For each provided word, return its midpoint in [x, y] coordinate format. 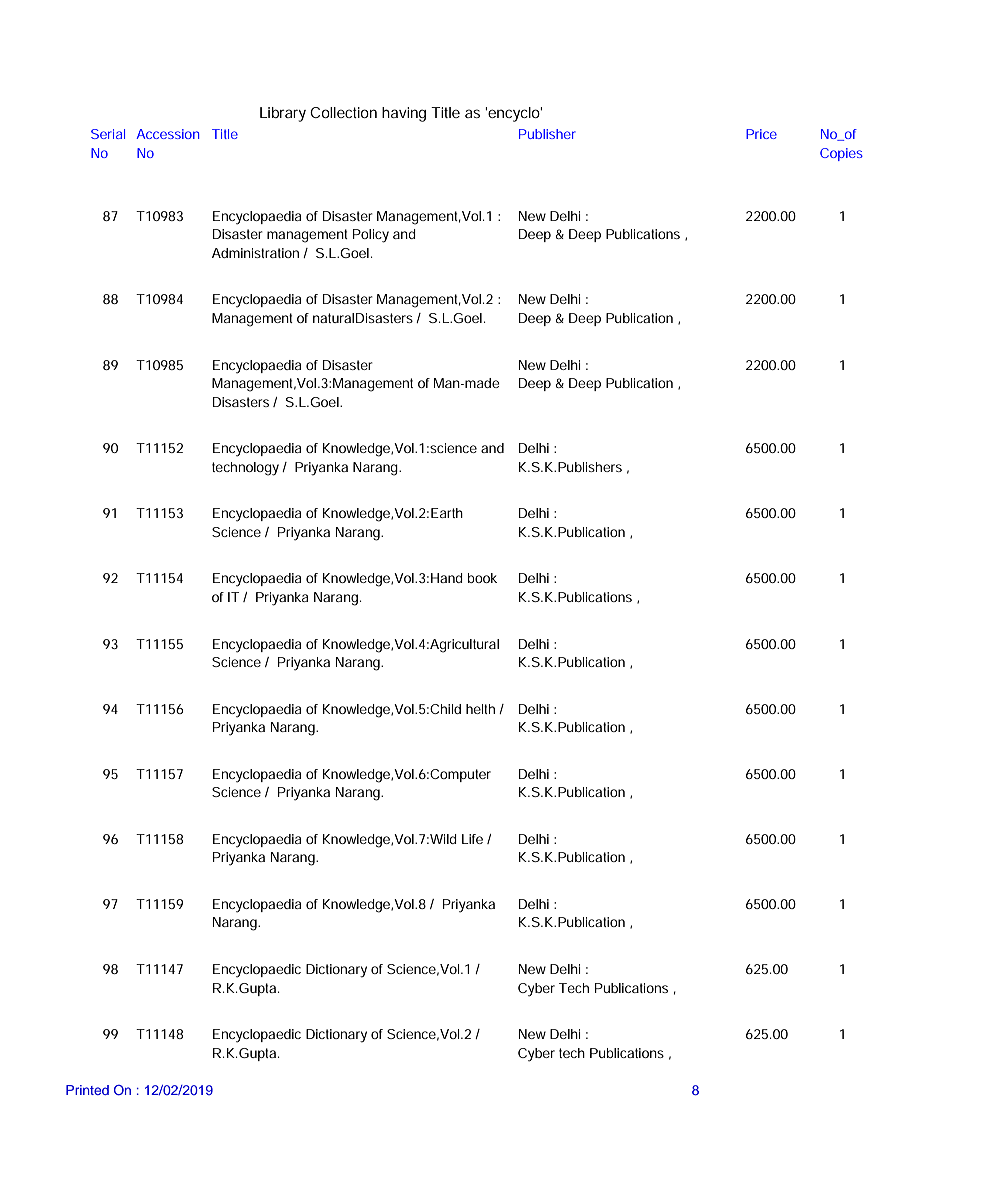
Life [472, 839]
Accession [167, 134]
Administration [255, 253]
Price [761, 134]
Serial [108, 134]
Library [283, 114]
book [482, 578]
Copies [841, 154]
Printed [87, 1090]
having [404, 114]
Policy [371, 236]
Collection [343, 112]
